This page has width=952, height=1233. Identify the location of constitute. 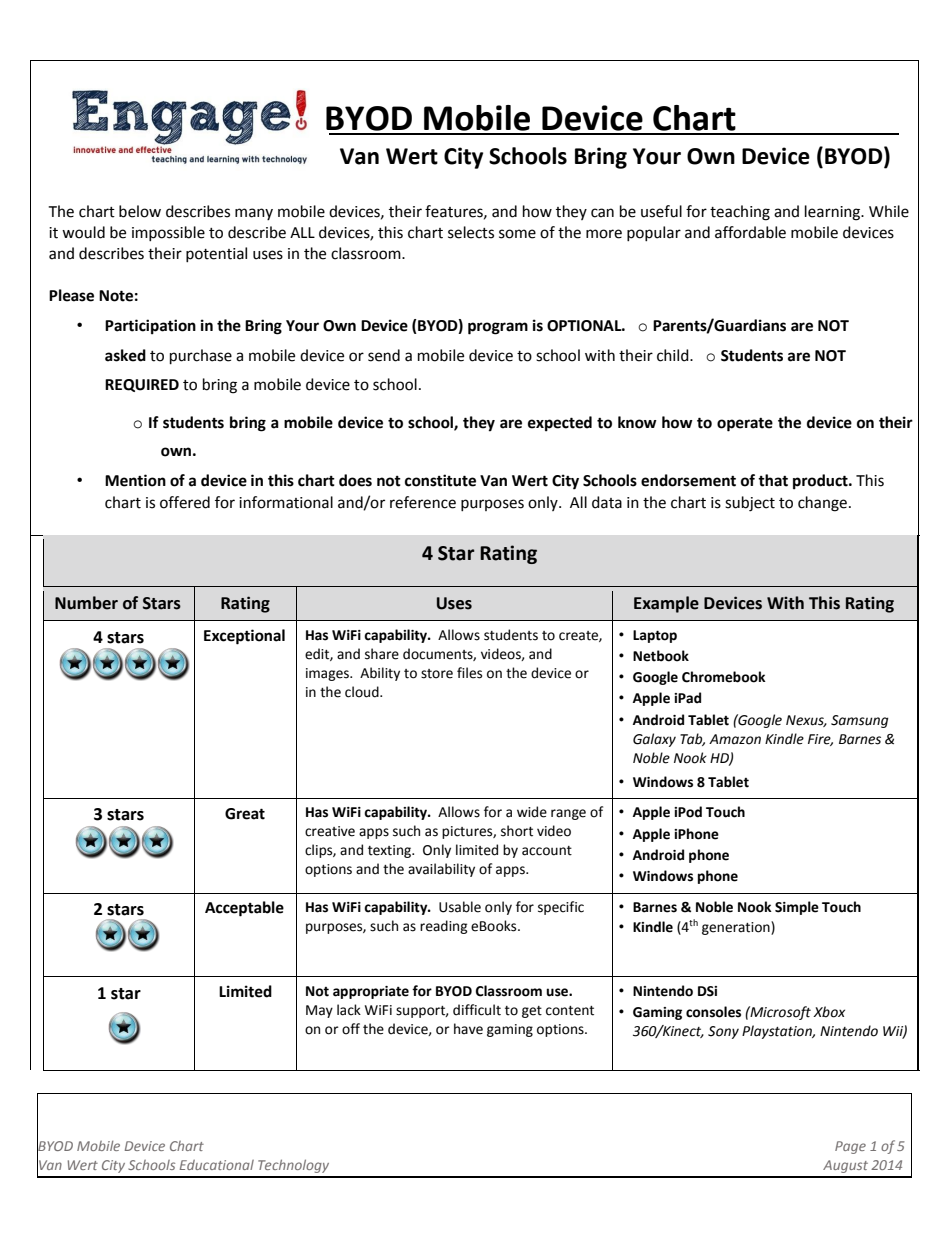
(440, 480).
